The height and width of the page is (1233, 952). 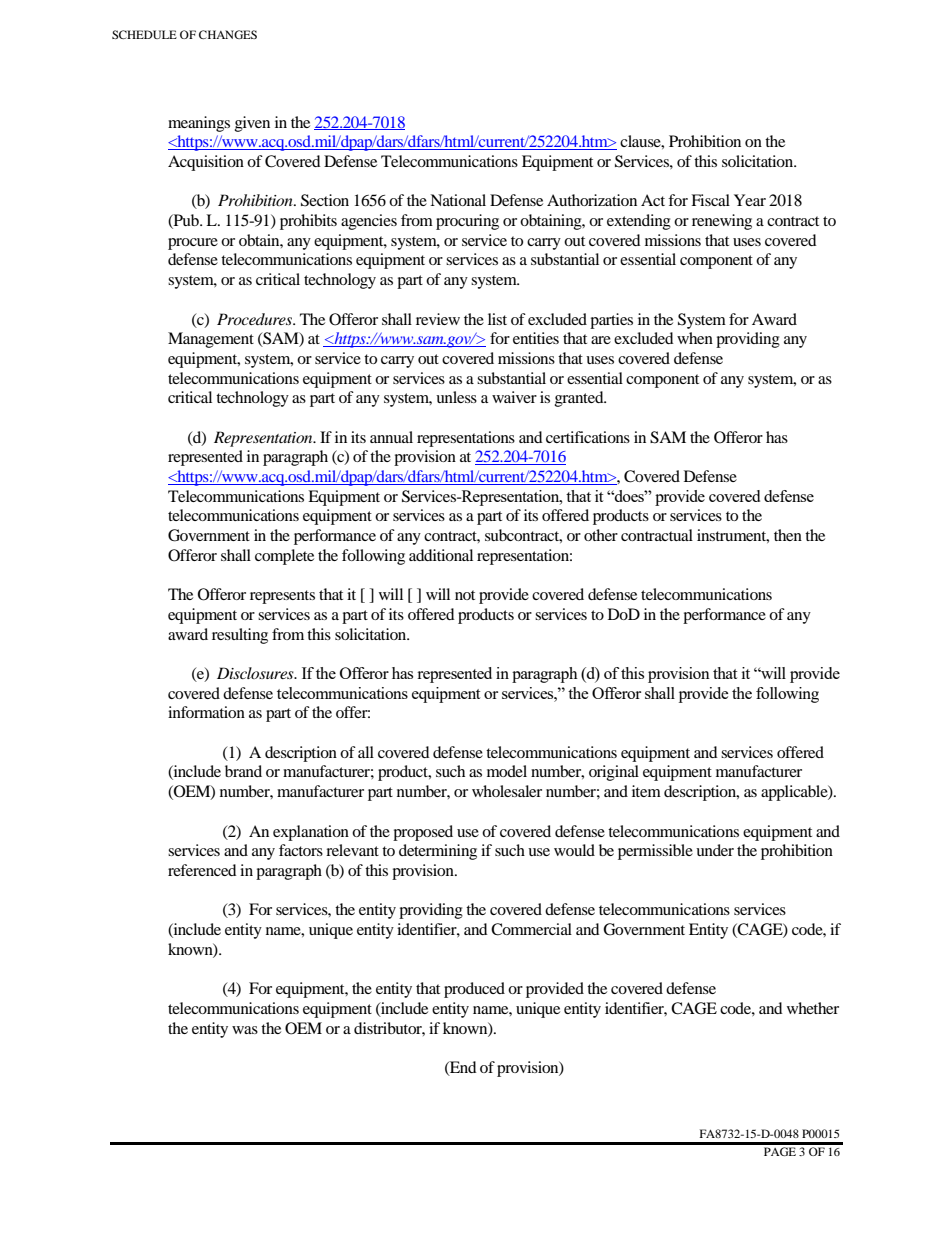 I want to click on Year, so click(x=750, y=200).
